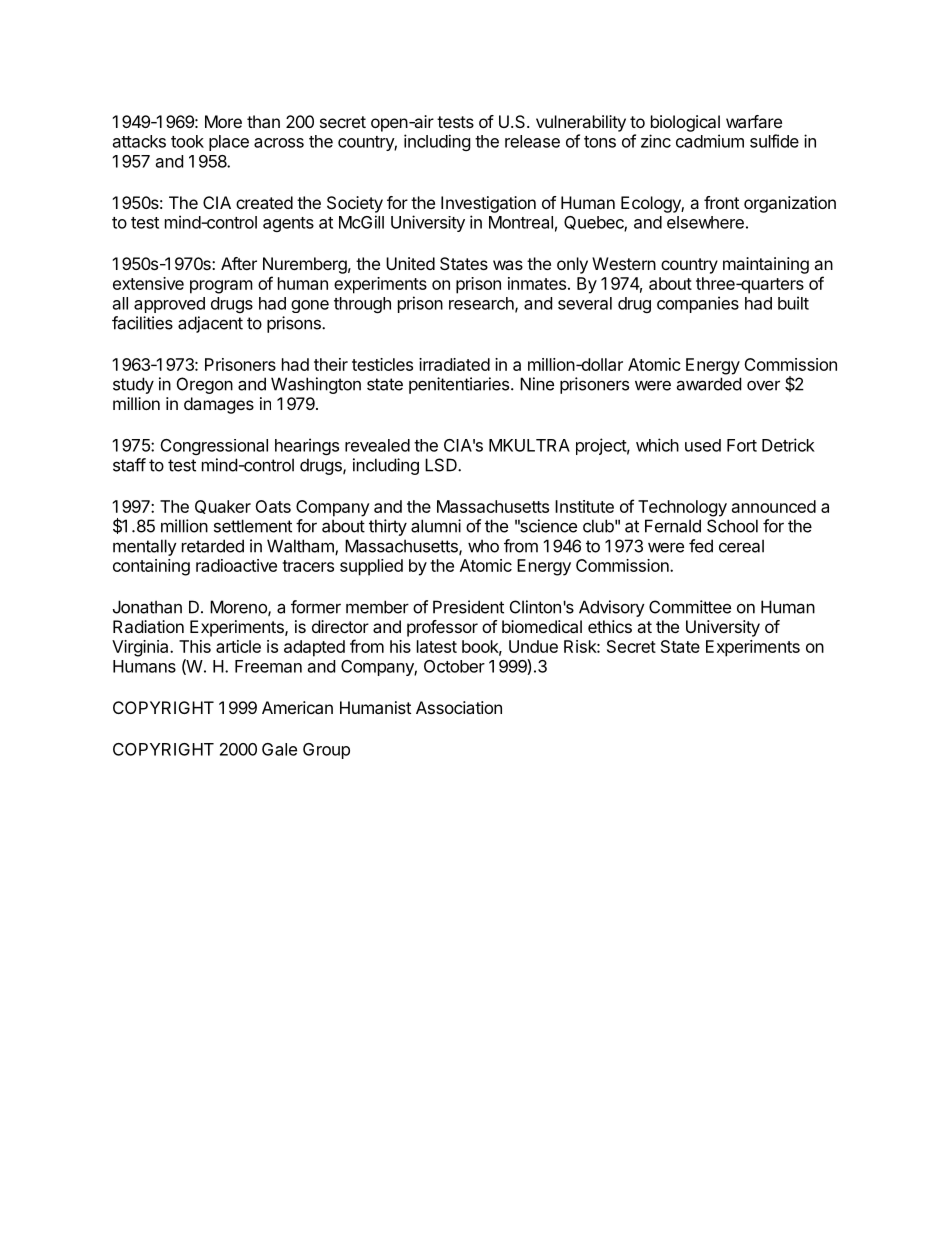 The height and width of the screenshot is (1233, 952). I want to click on Congressional, so click(214, 447).
